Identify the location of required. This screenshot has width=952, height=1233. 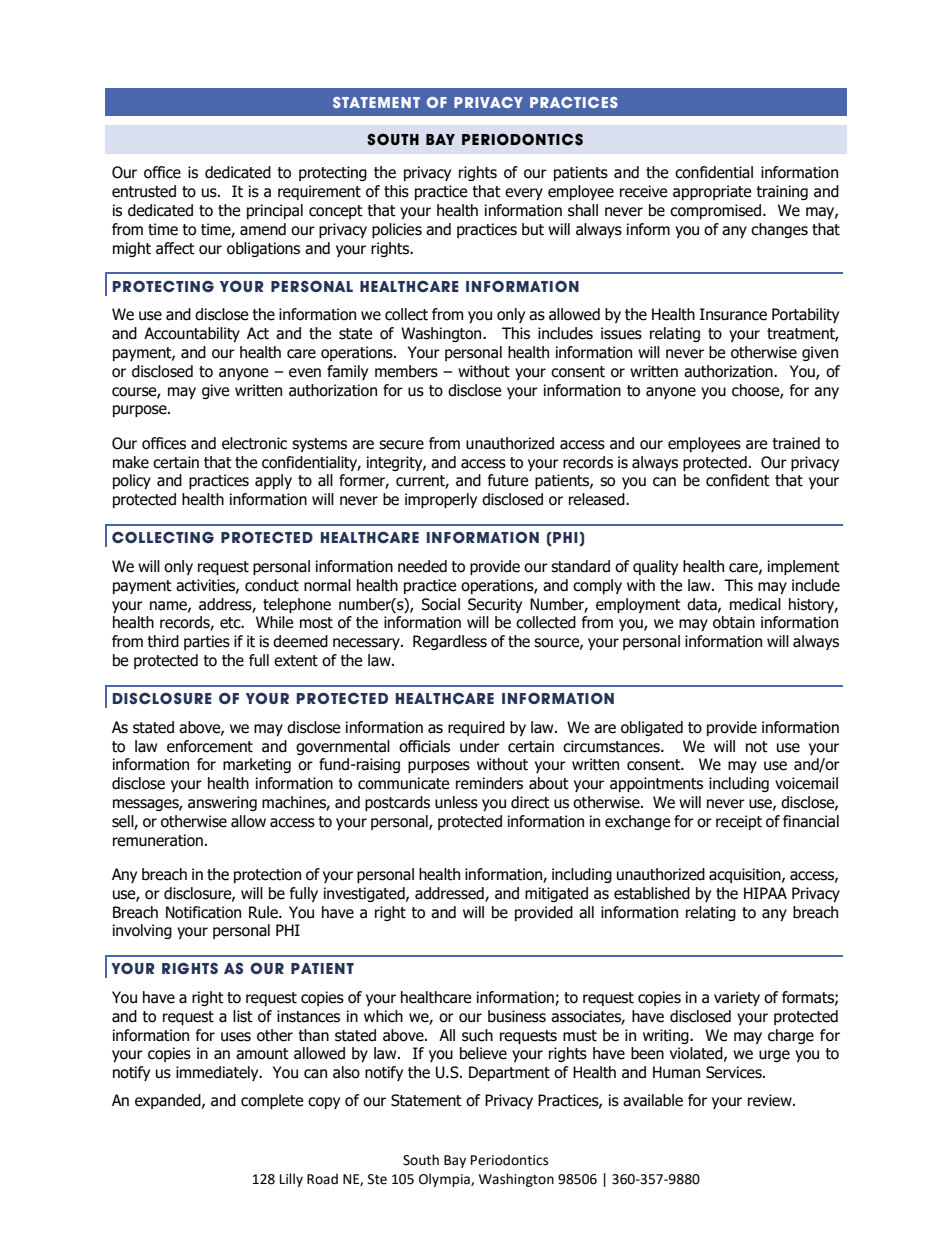
(476, 728).
